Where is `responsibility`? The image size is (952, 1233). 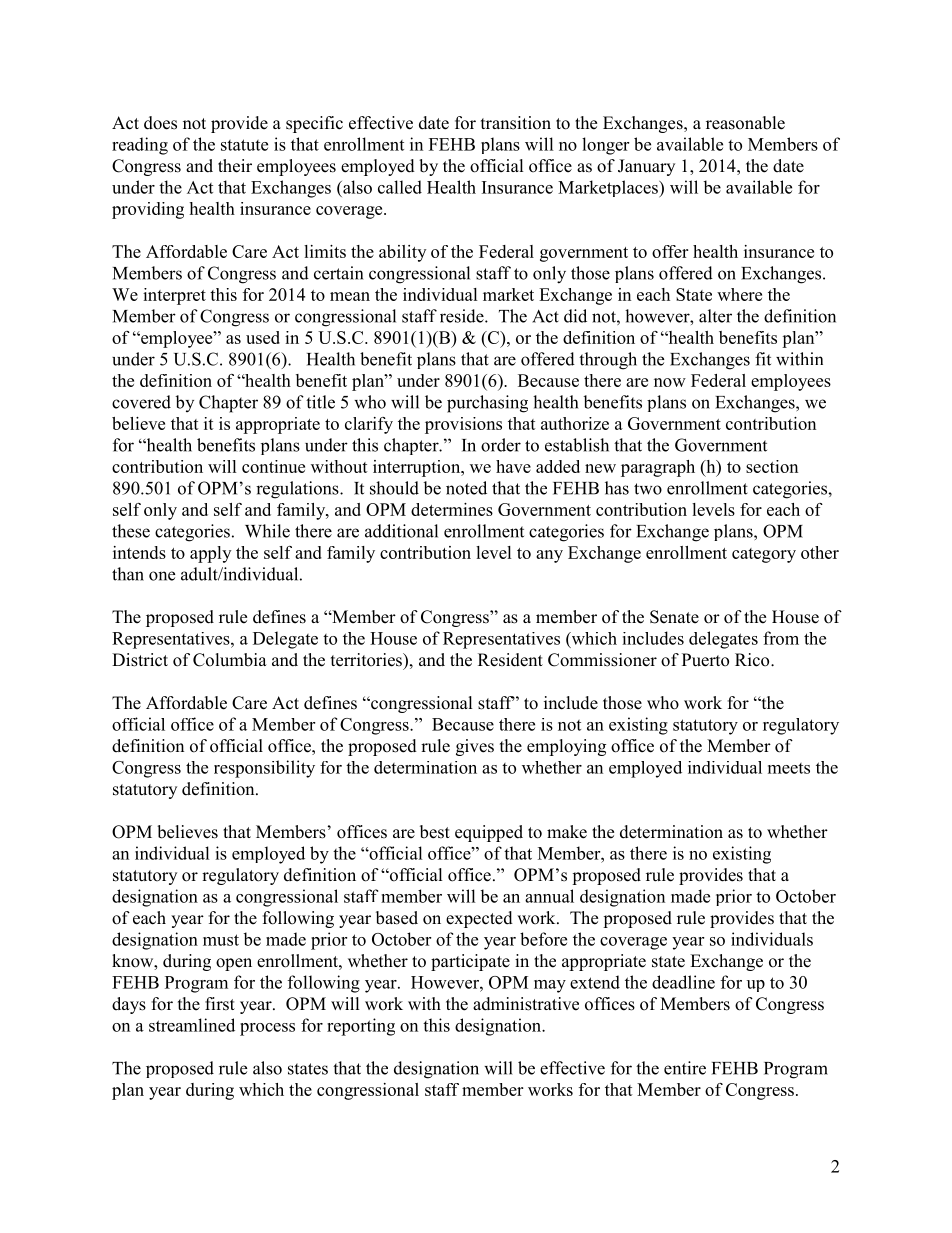 responsibility is located at coordinates (264, 769).
